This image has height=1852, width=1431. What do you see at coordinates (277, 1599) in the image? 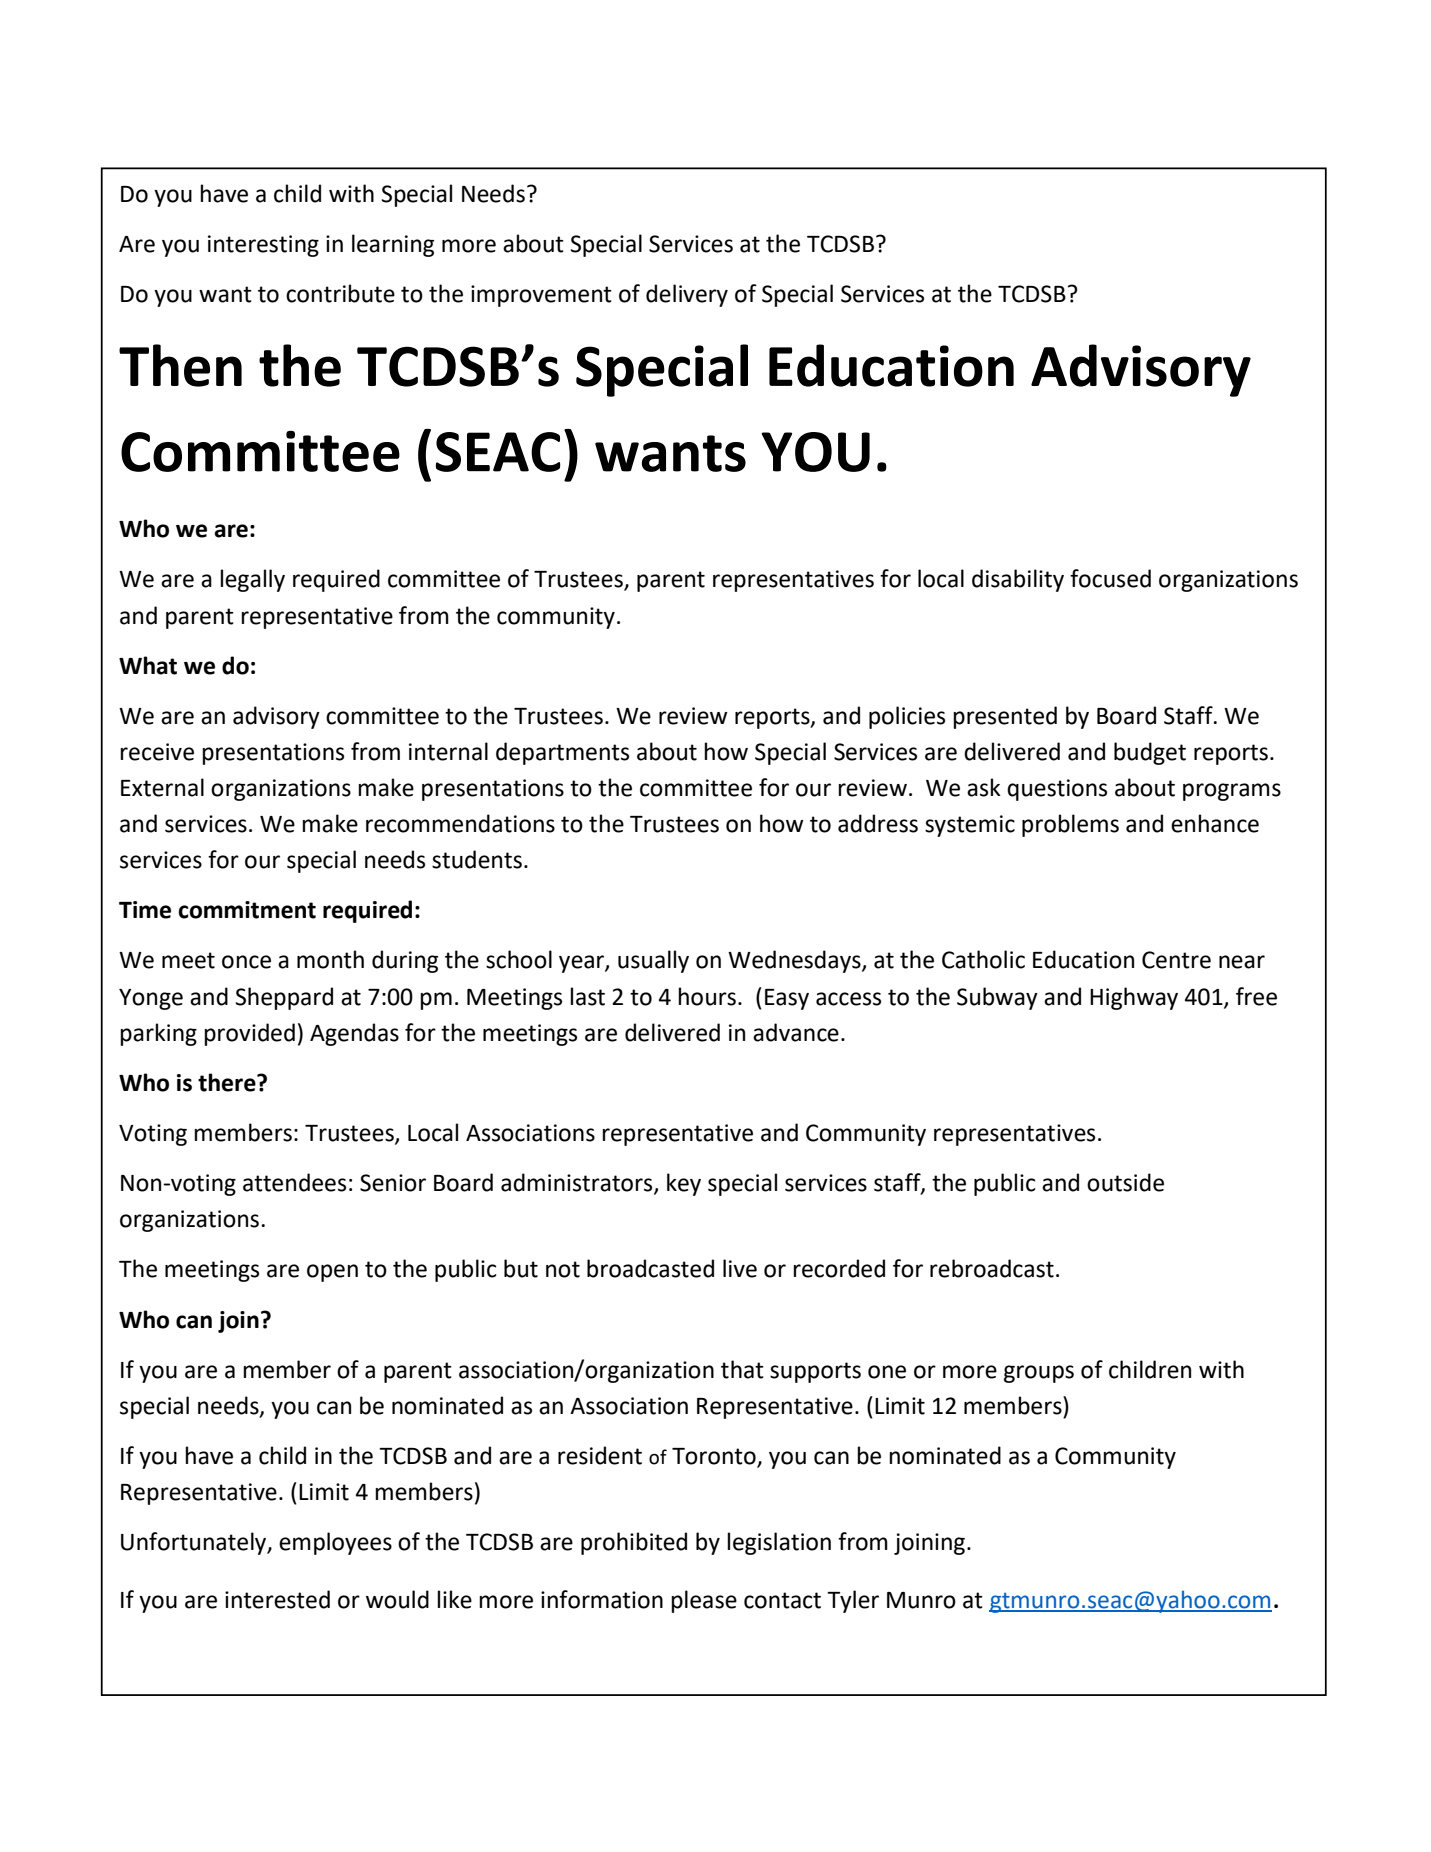
I see `interested` at bounding box center [277, 1599].
